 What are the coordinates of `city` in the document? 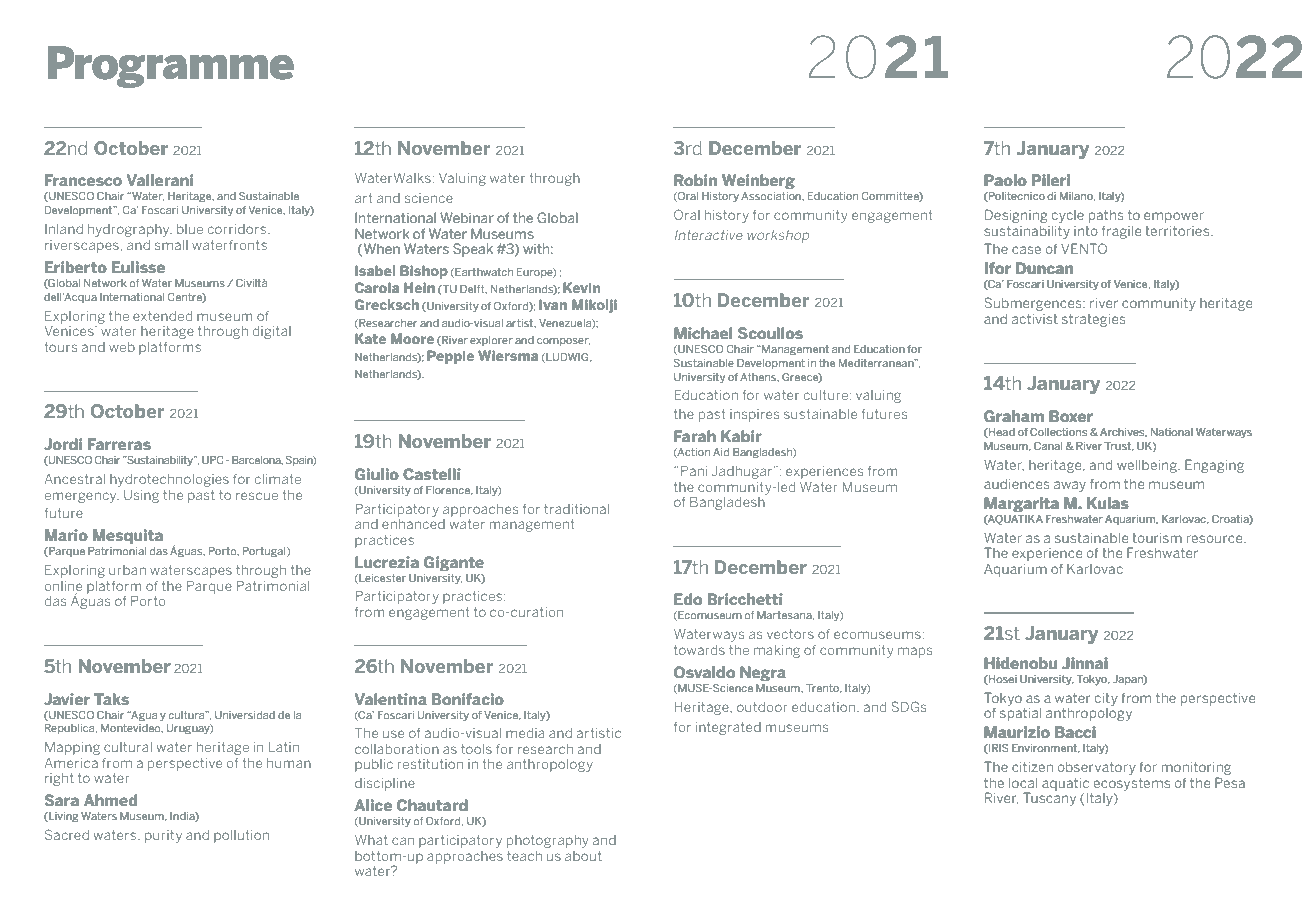 It's located at (1106, 699).
